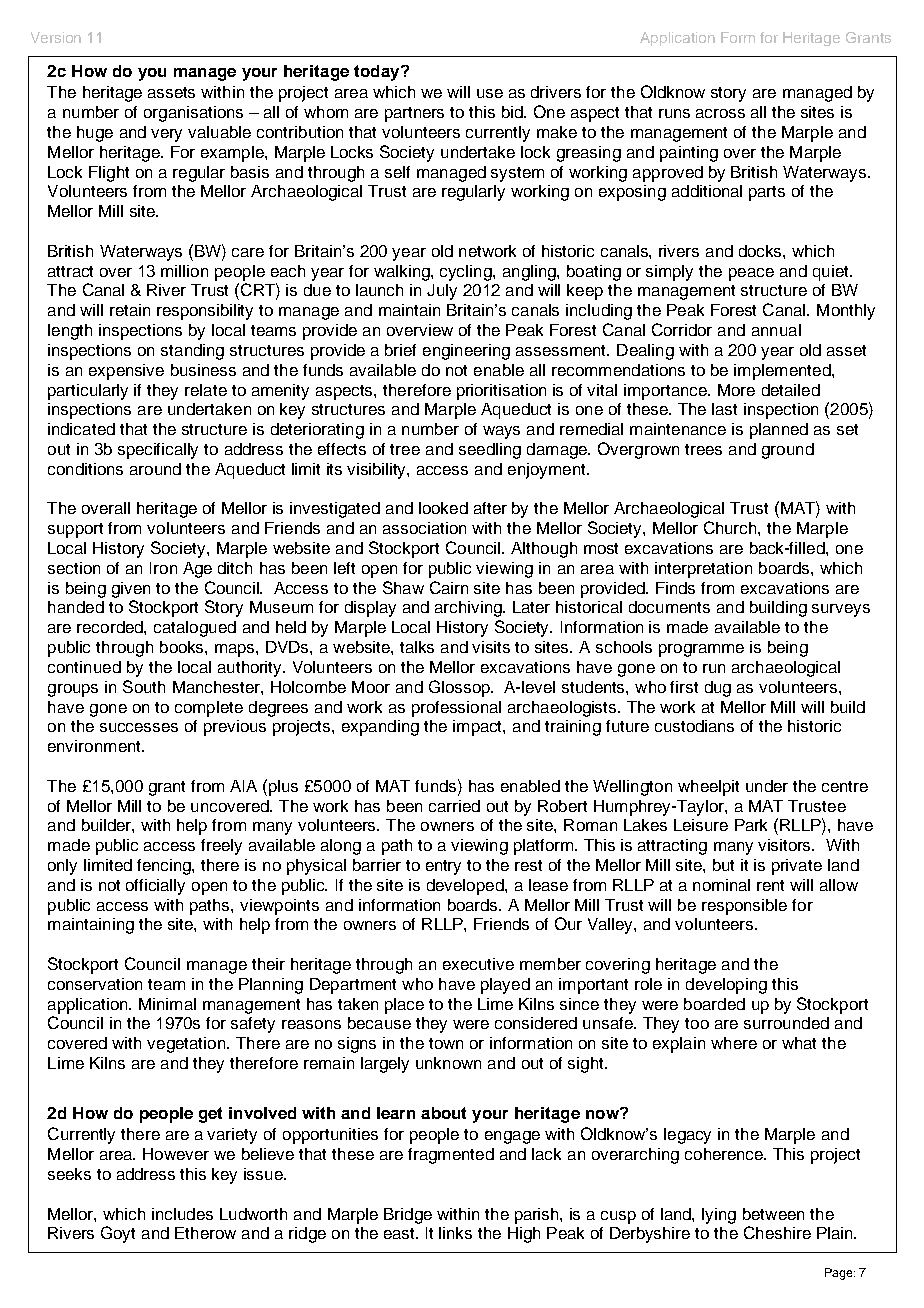 This image has width=924, height=1308. What do you see at coordinates (783, 372) in the image?
I see `implemented` at bounding box center [783, 372].
